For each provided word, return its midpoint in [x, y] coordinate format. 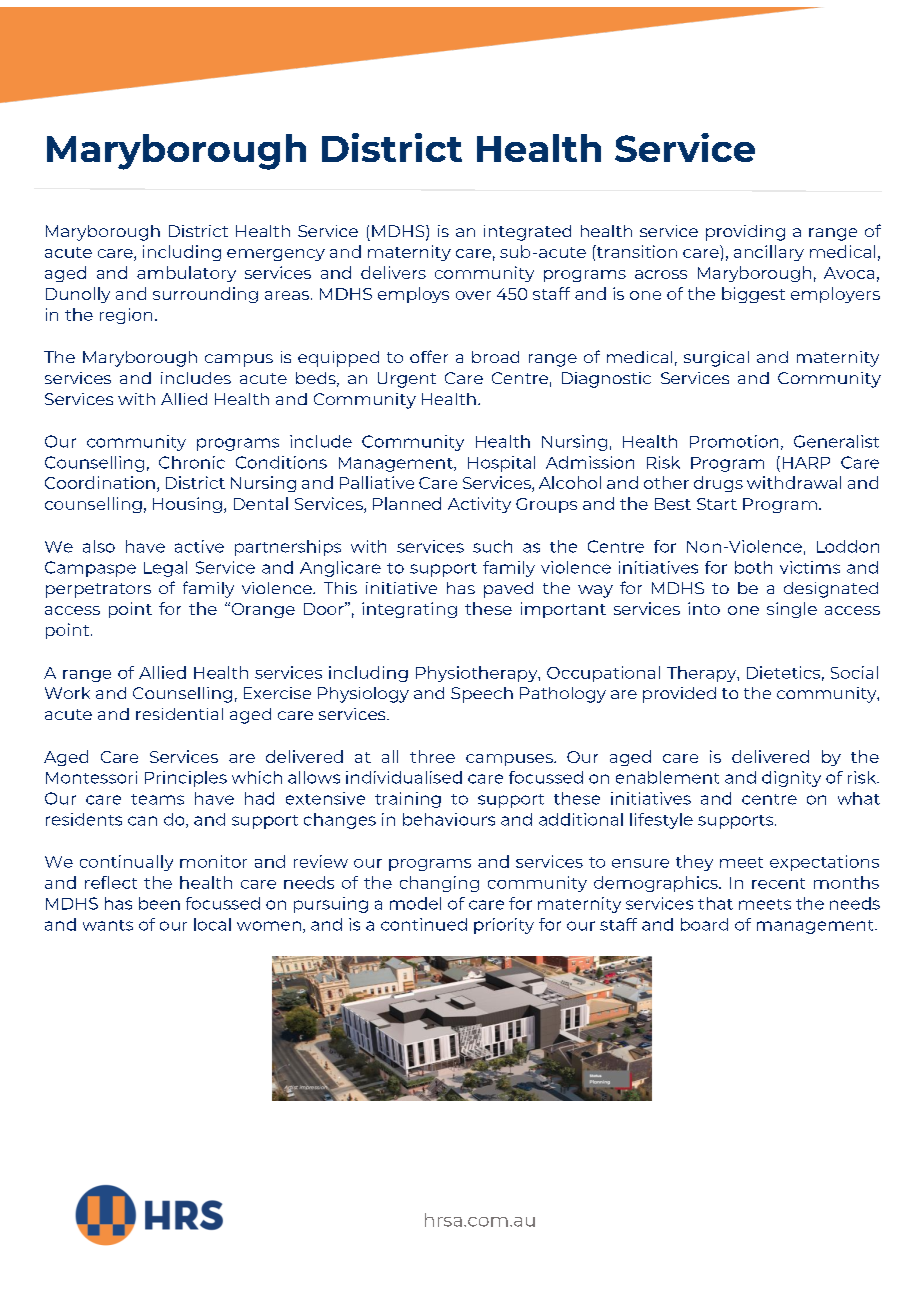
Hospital [501, 464]
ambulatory [186, 274]
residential [179, 714]
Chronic [192, 462]
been [159, 903]
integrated [527, 233]
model [415, 903]
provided [679, 695]
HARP [806, 463]
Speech [482, 695]
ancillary [769, 253]
